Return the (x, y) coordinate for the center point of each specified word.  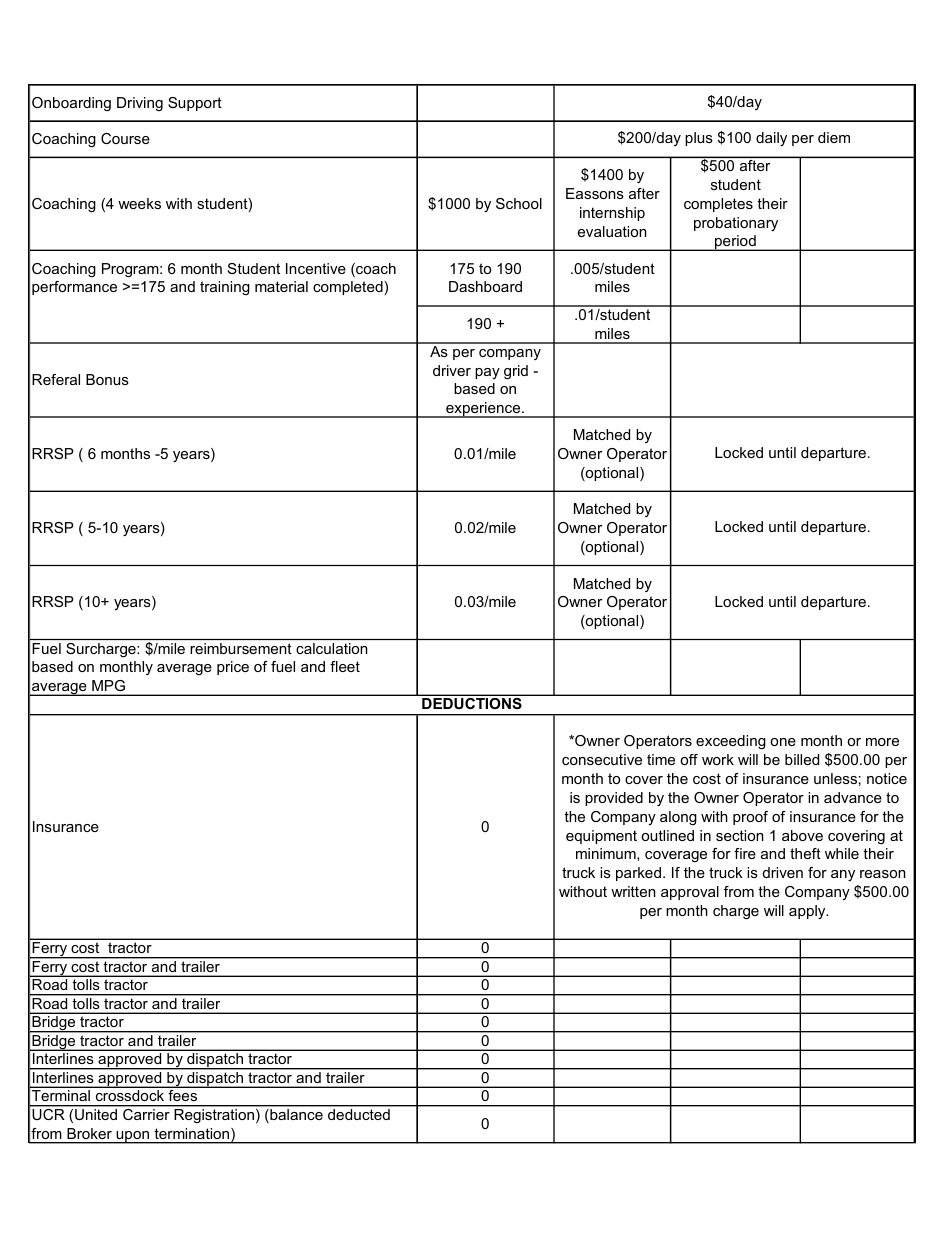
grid (516, 372)
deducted (359, 1114)
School (519, 203)
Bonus (107, 379)
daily (771, 139)
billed (802, 759)
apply (808, 912)
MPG (108, 685)
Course (125, 138)
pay (487, 373)
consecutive (602, 759)
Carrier (146, 1113)
